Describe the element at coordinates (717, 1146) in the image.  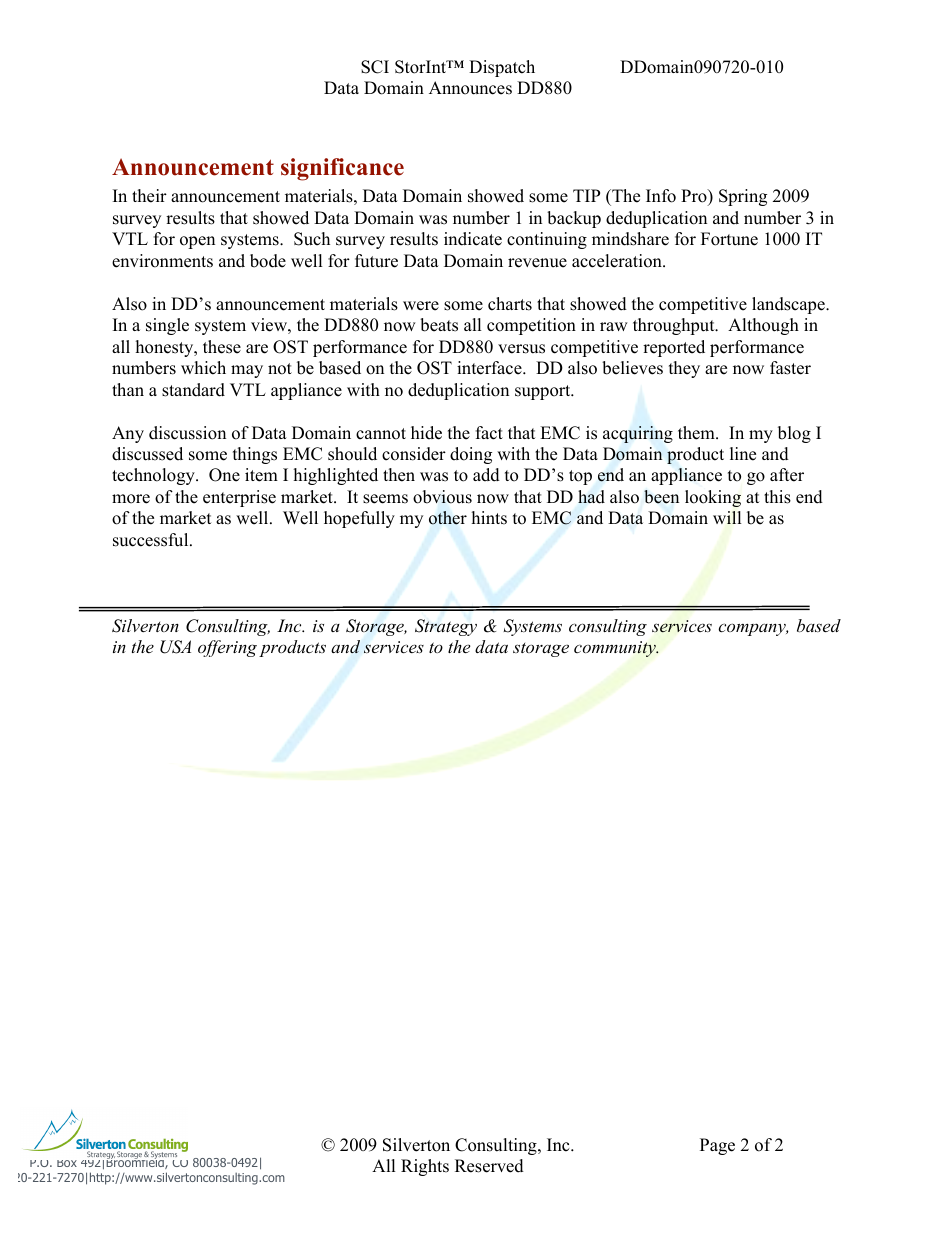
I see `Page` at that location.
